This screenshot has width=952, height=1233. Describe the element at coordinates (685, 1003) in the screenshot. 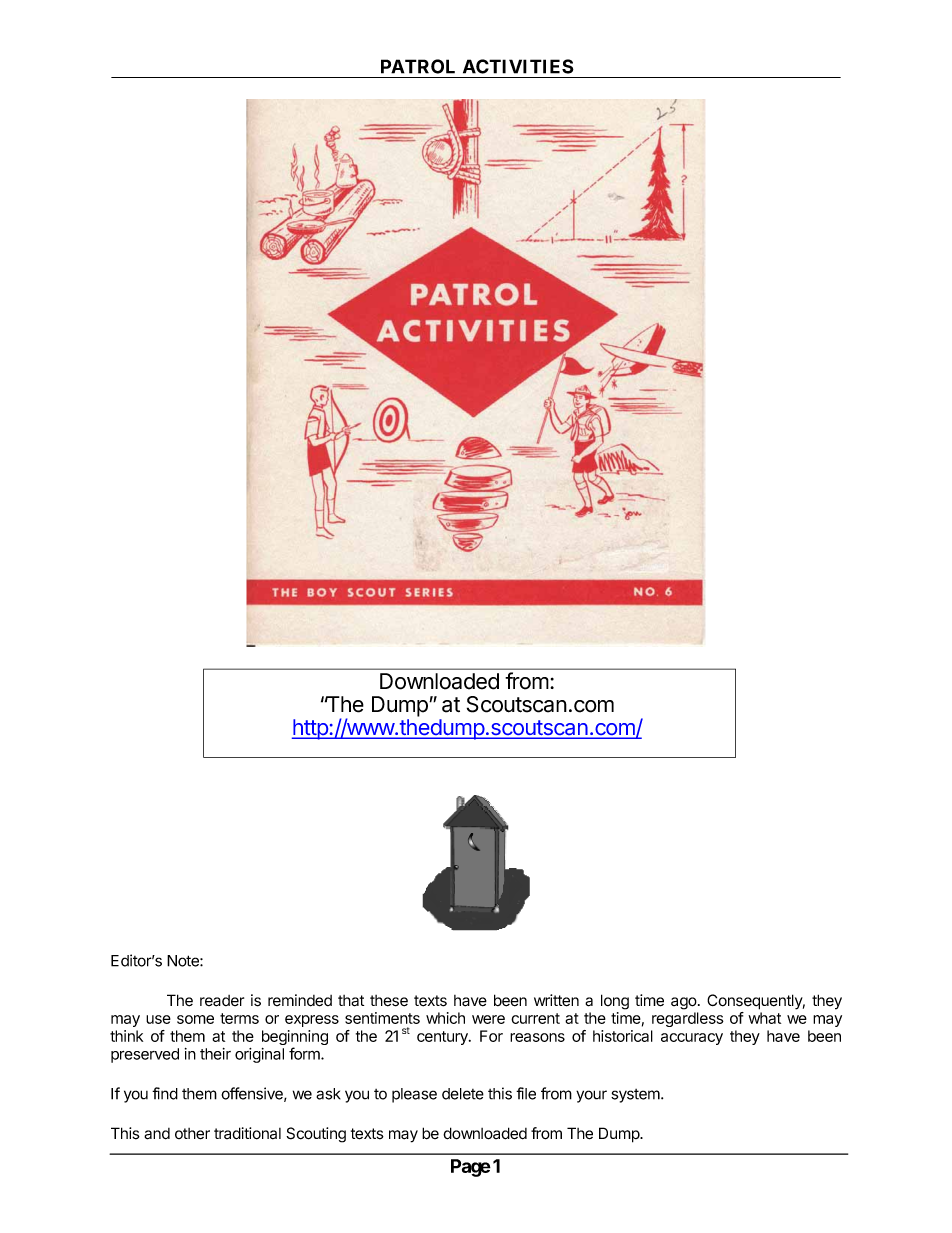

I see `ago` at that location.
